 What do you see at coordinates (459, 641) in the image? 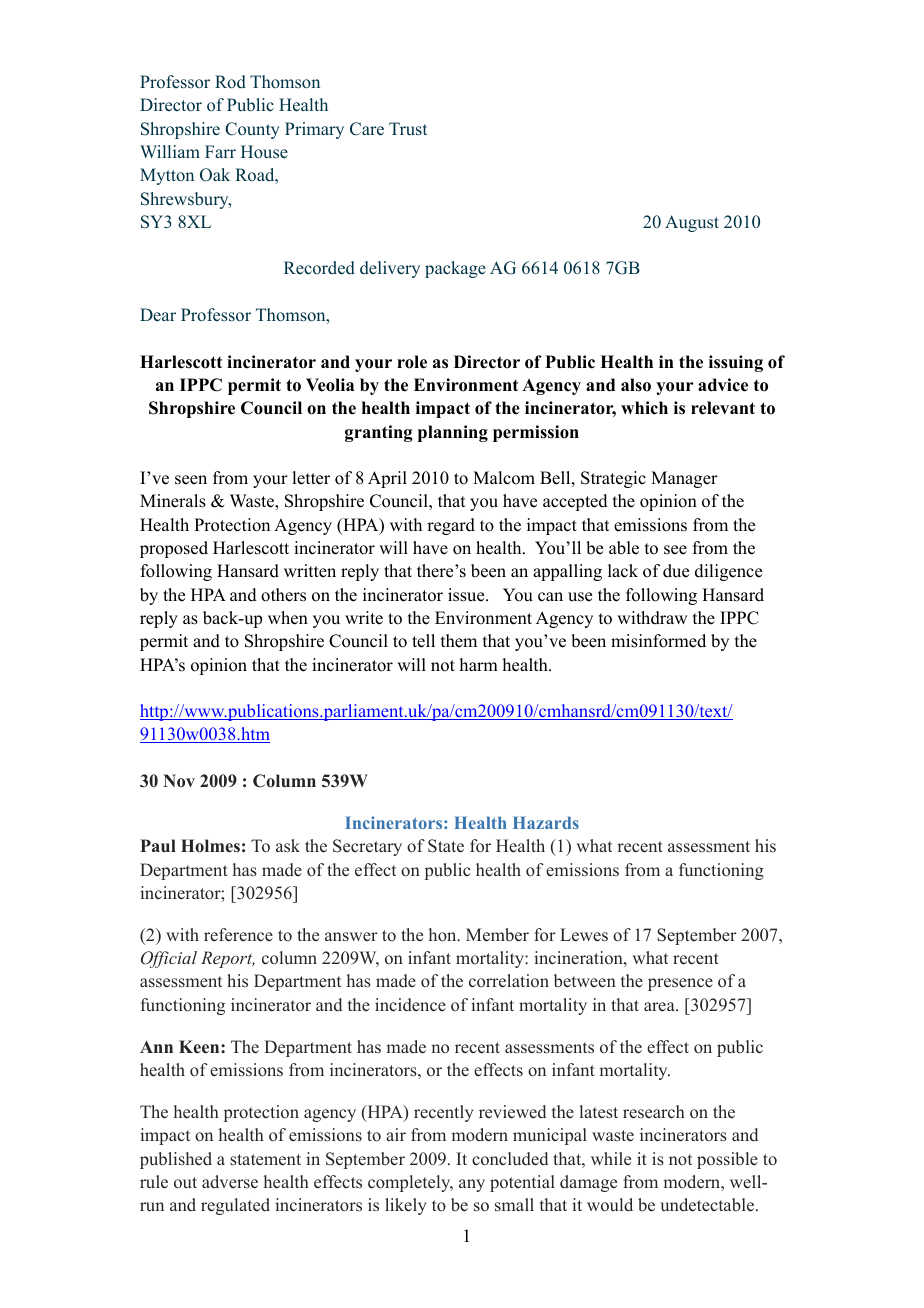
I see `them` at bounding box center [459, 641].
